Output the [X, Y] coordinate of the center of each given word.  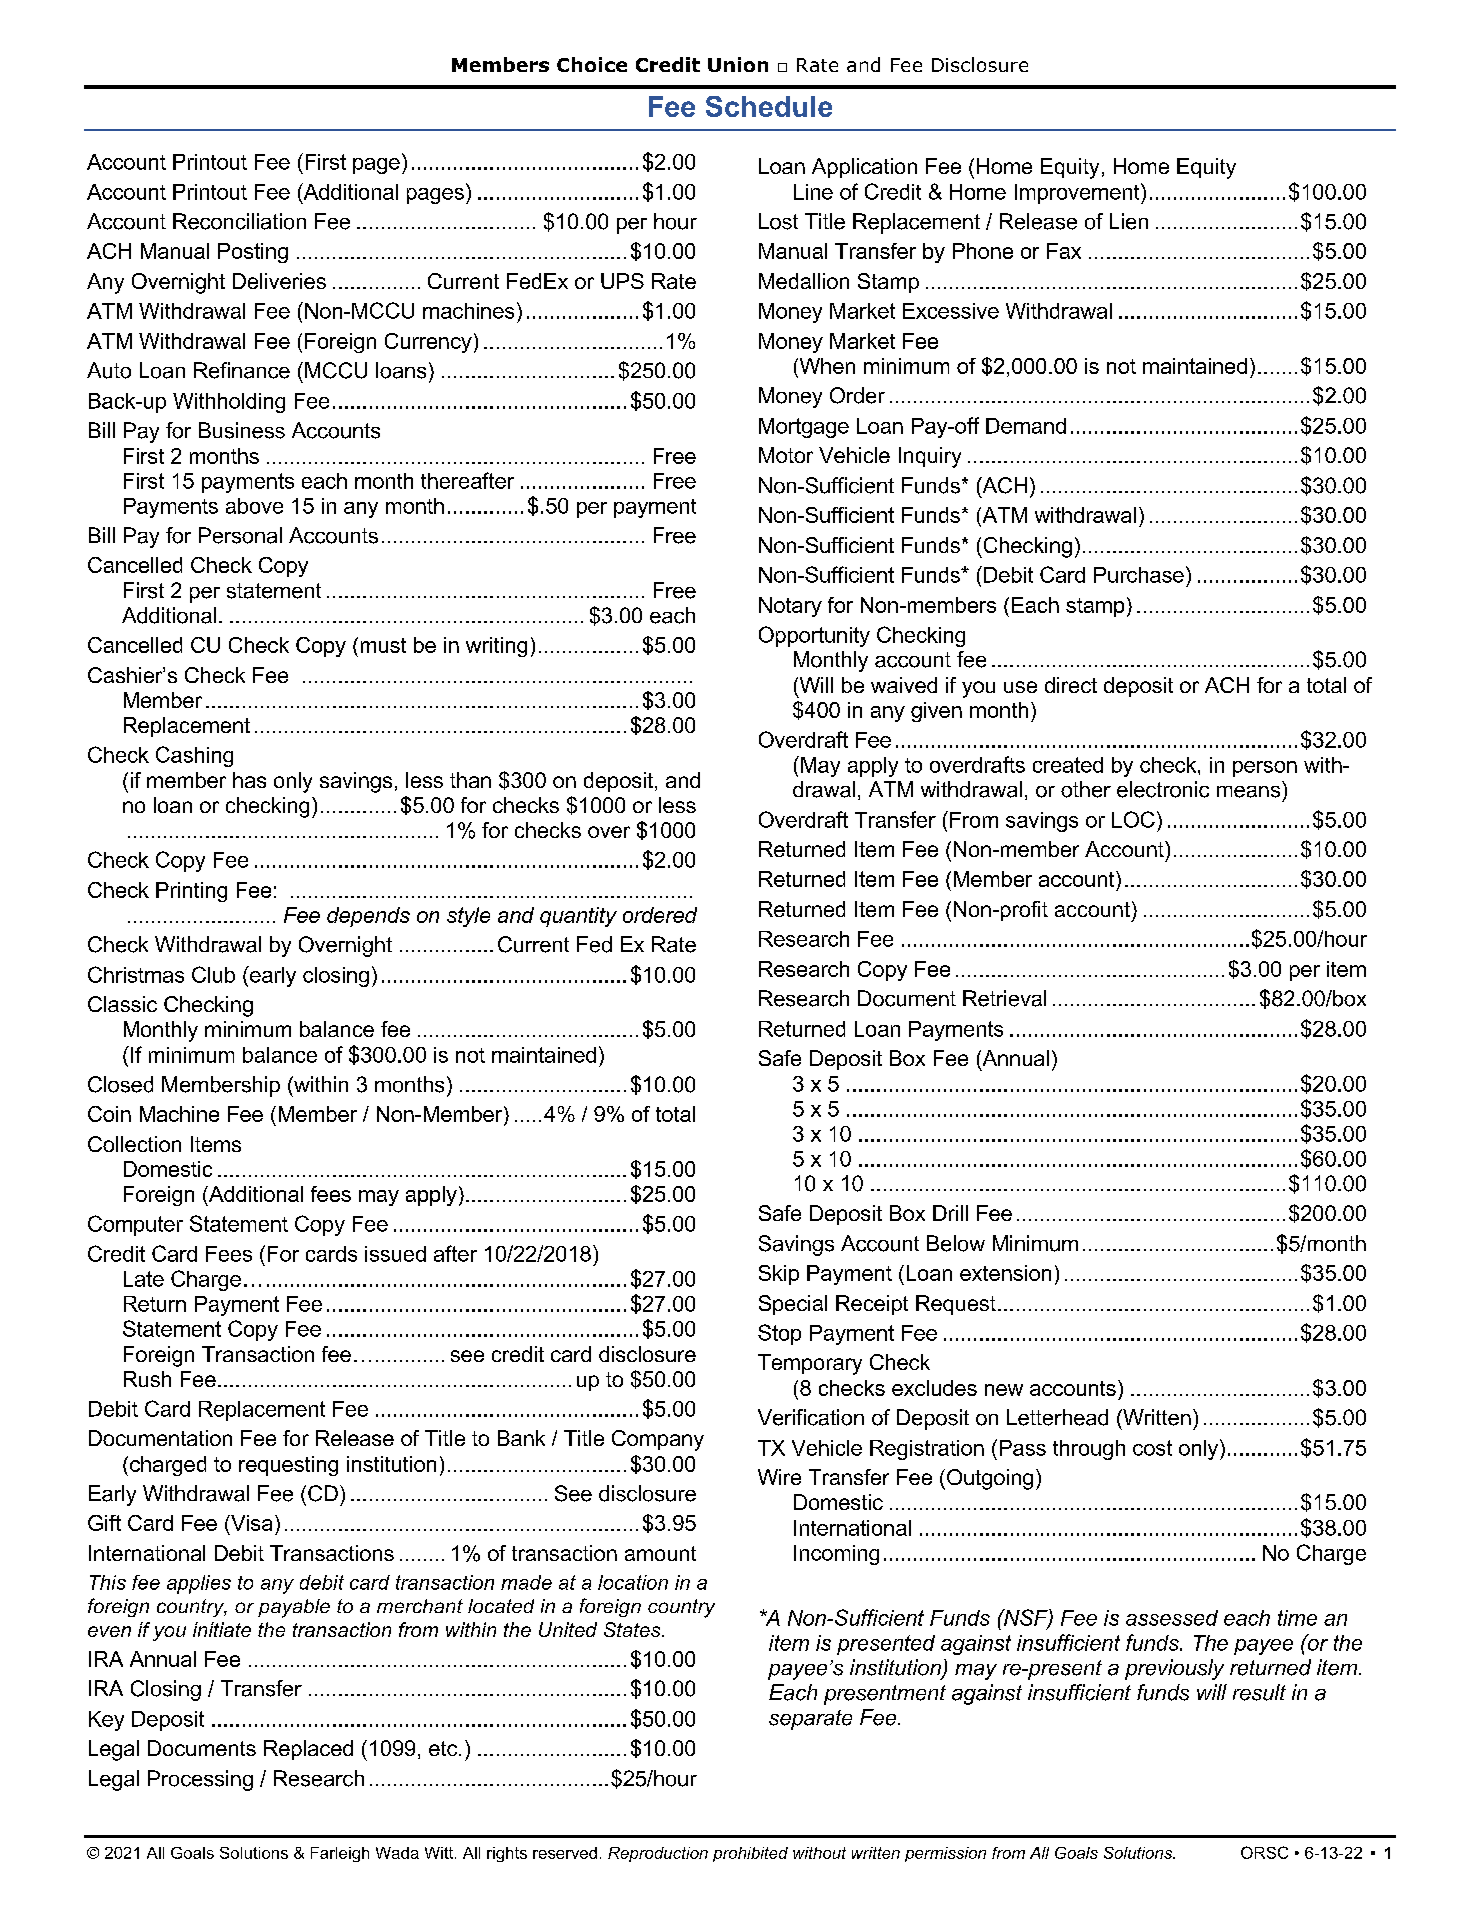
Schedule [769, 106]
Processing [200, 1780]
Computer [135, 1225]
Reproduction [658, 1854]
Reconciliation [239, 221]
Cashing [194, 756]
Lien [1129, 221]
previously [1174, 1669]
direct [1071, 685]
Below [956, 1243]
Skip [779, 1275]
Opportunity [814, 636]
